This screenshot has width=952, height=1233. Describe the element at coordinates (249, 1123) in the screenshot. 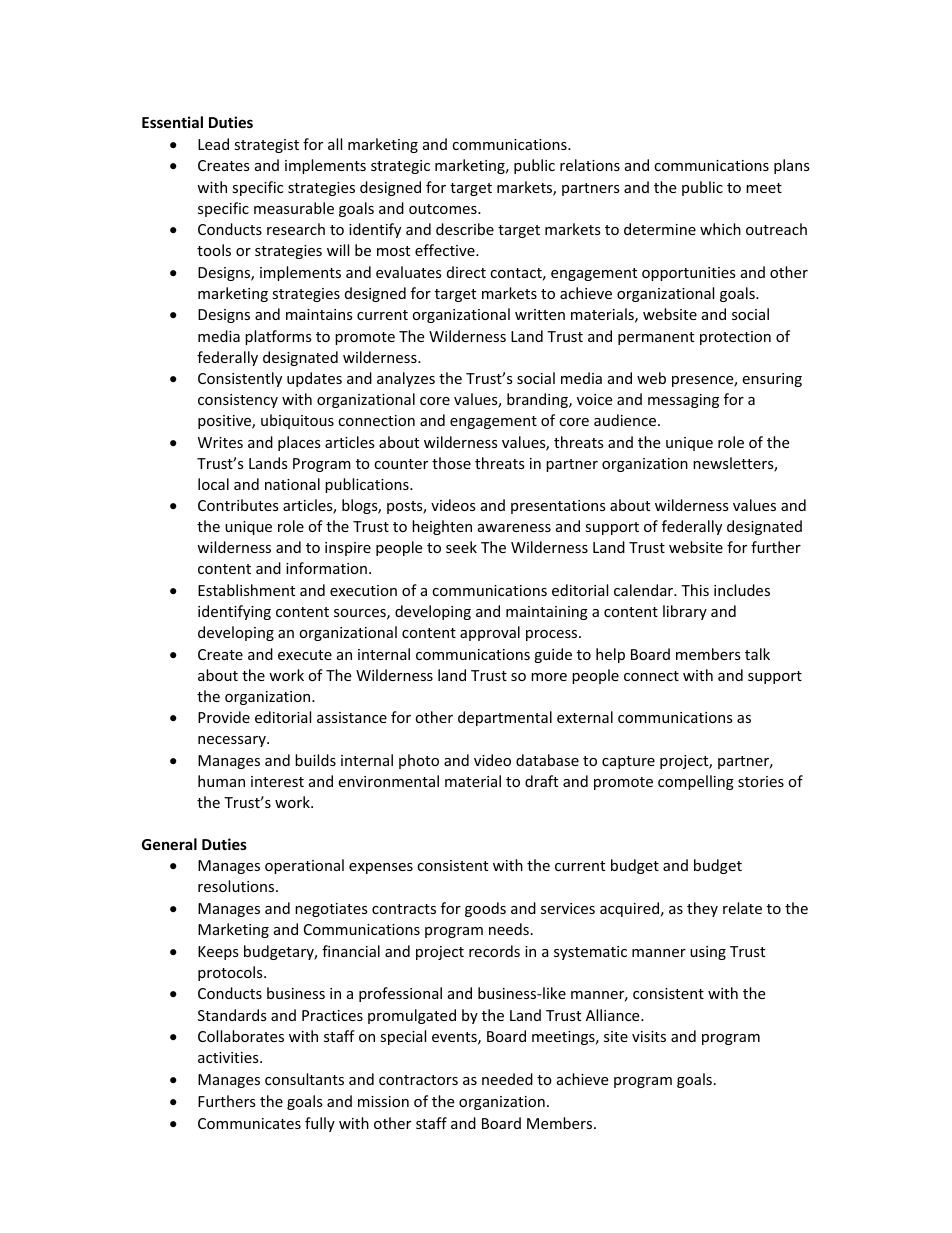

I see `Communicates` at that location.
